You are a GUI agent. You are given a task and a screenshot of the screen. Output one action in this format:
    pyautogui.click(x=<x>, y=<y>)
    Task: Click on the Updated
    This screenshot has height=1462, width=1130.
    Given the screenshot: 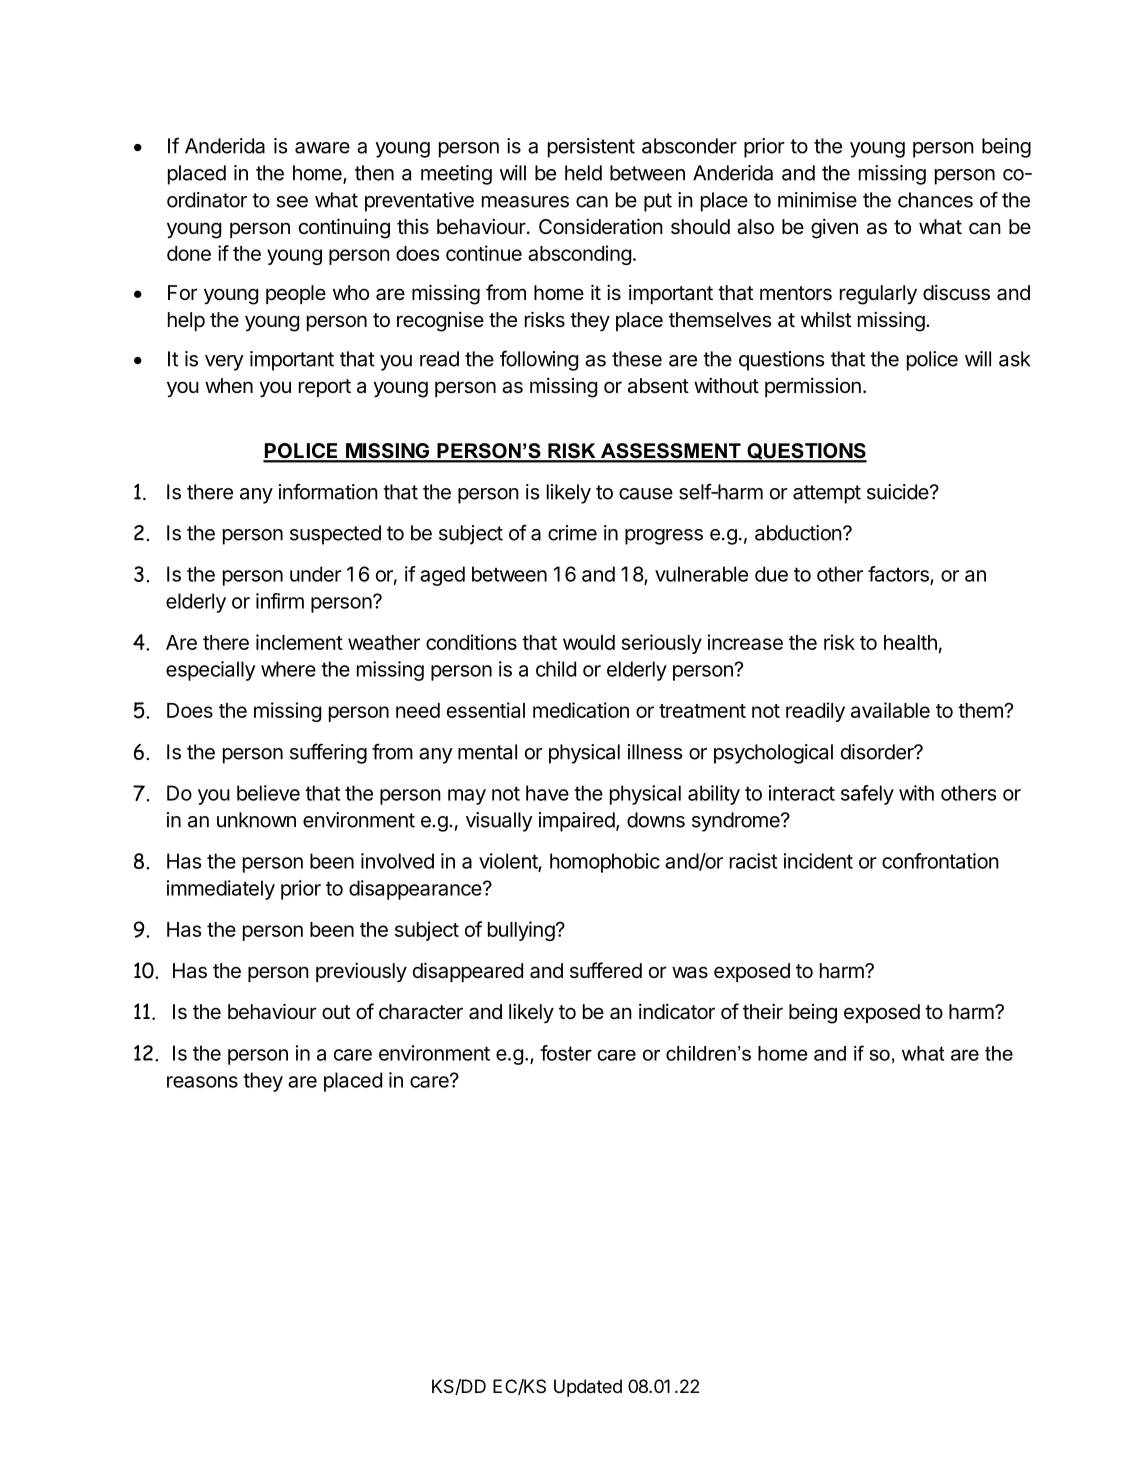 What is the action you would take?
    pyautogui.click(x=588, y=1388)
